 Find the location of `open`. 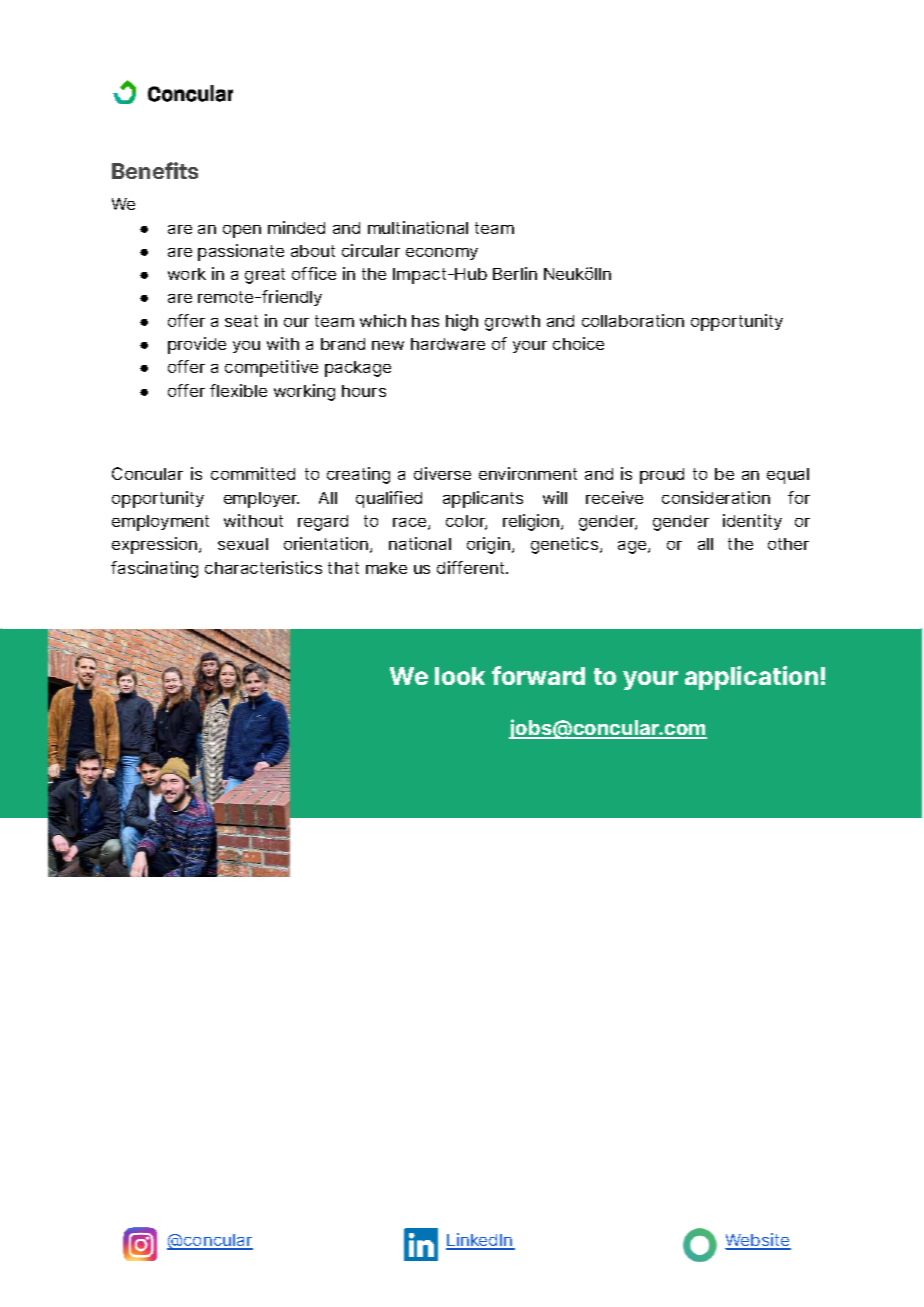

open is located at coordinates (242, 231).
